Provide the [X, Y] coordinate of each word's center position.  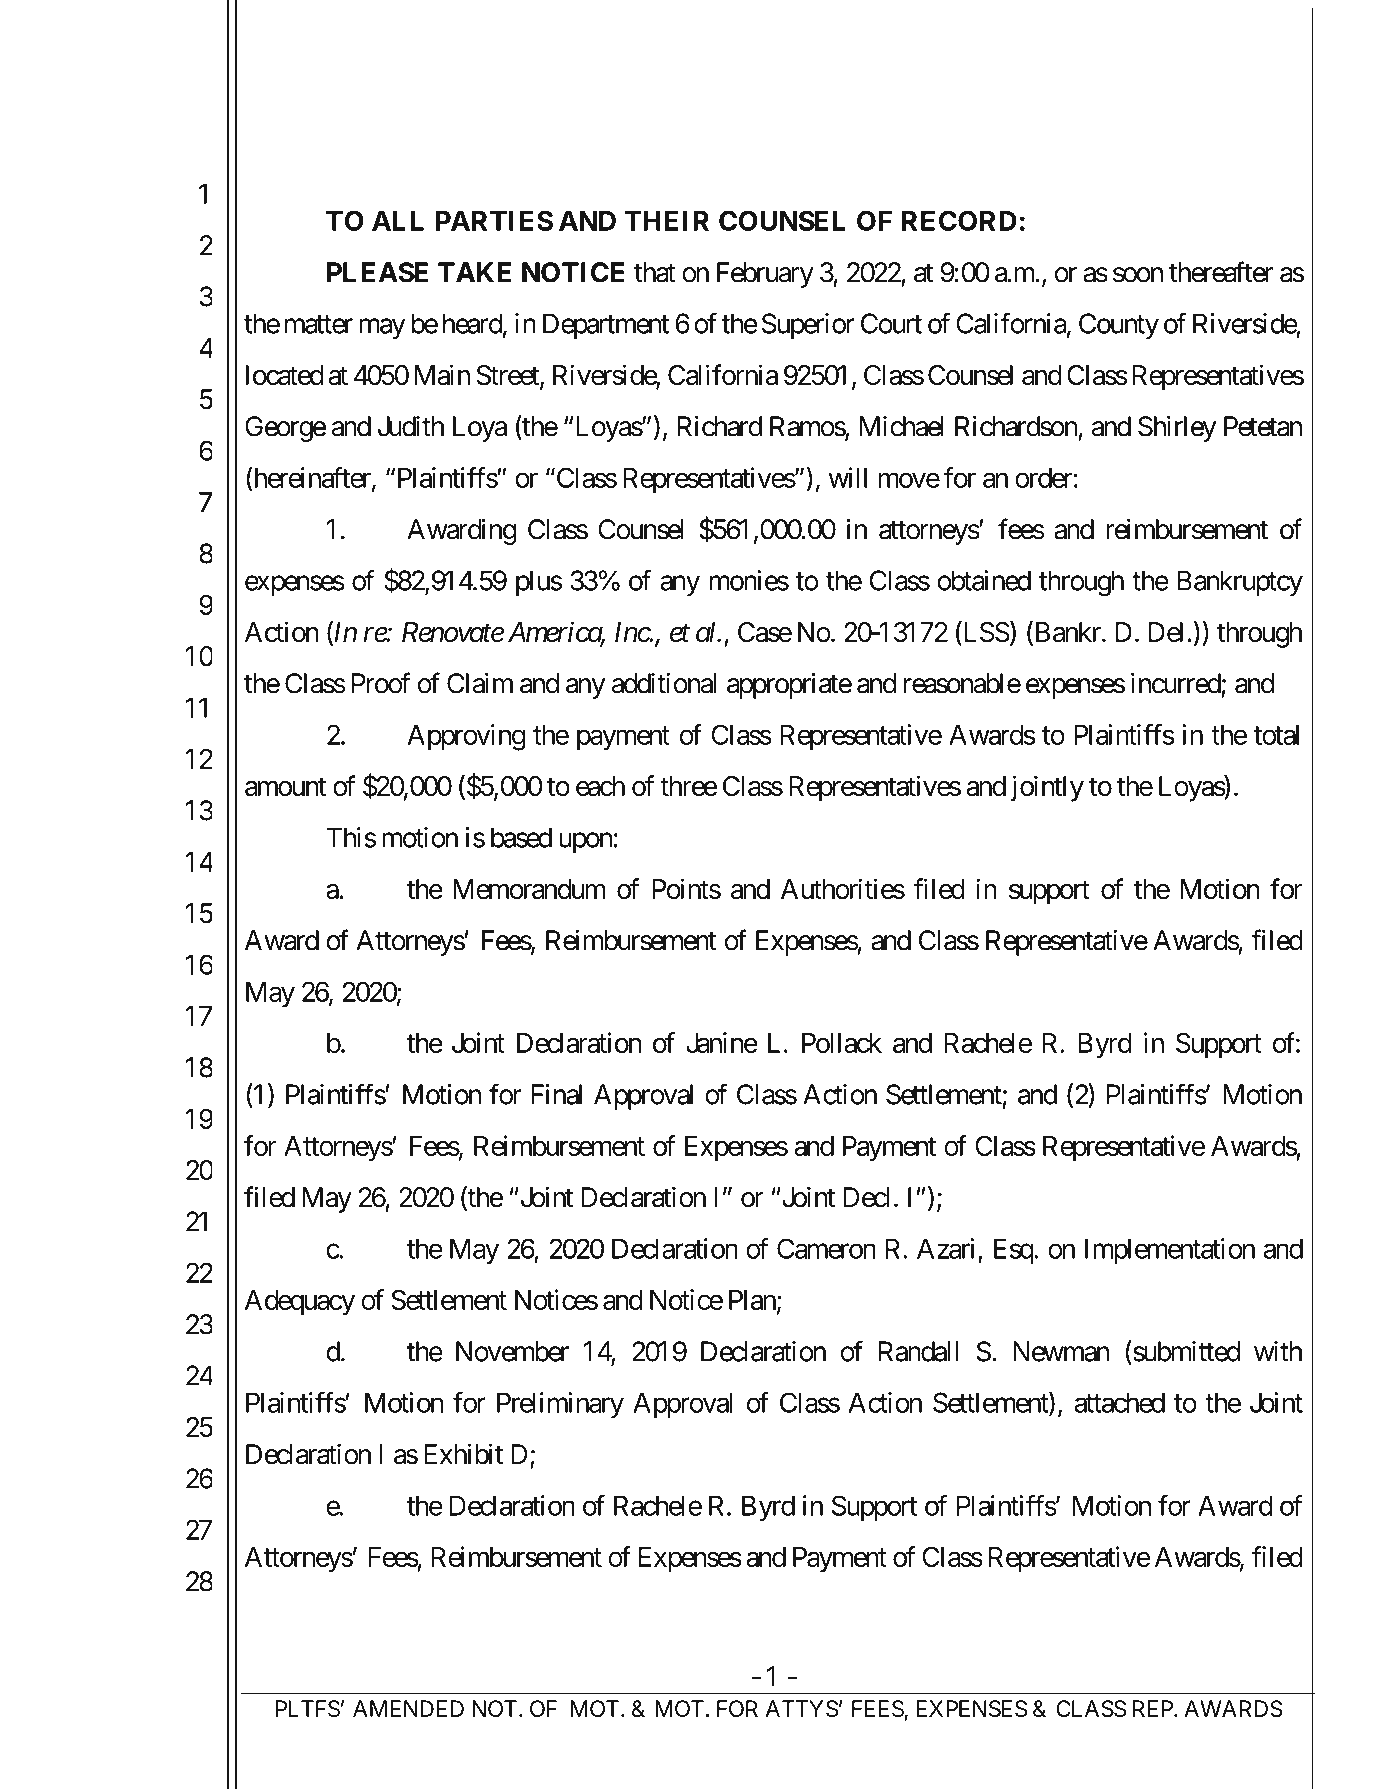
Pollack [842, 1043]
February [765, 275]
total [1276, 735]
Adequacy [300, 1303]
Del [1166, 632]
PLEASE [377, 272]
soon [1138, 275]
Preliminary [560, 1405]
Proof [381, 683]
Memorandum [529, 889]
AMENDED [408, 1708]
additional [664, 683]
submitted [1185, 1351]
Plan [752, 1300]
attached [1120, 1402]
